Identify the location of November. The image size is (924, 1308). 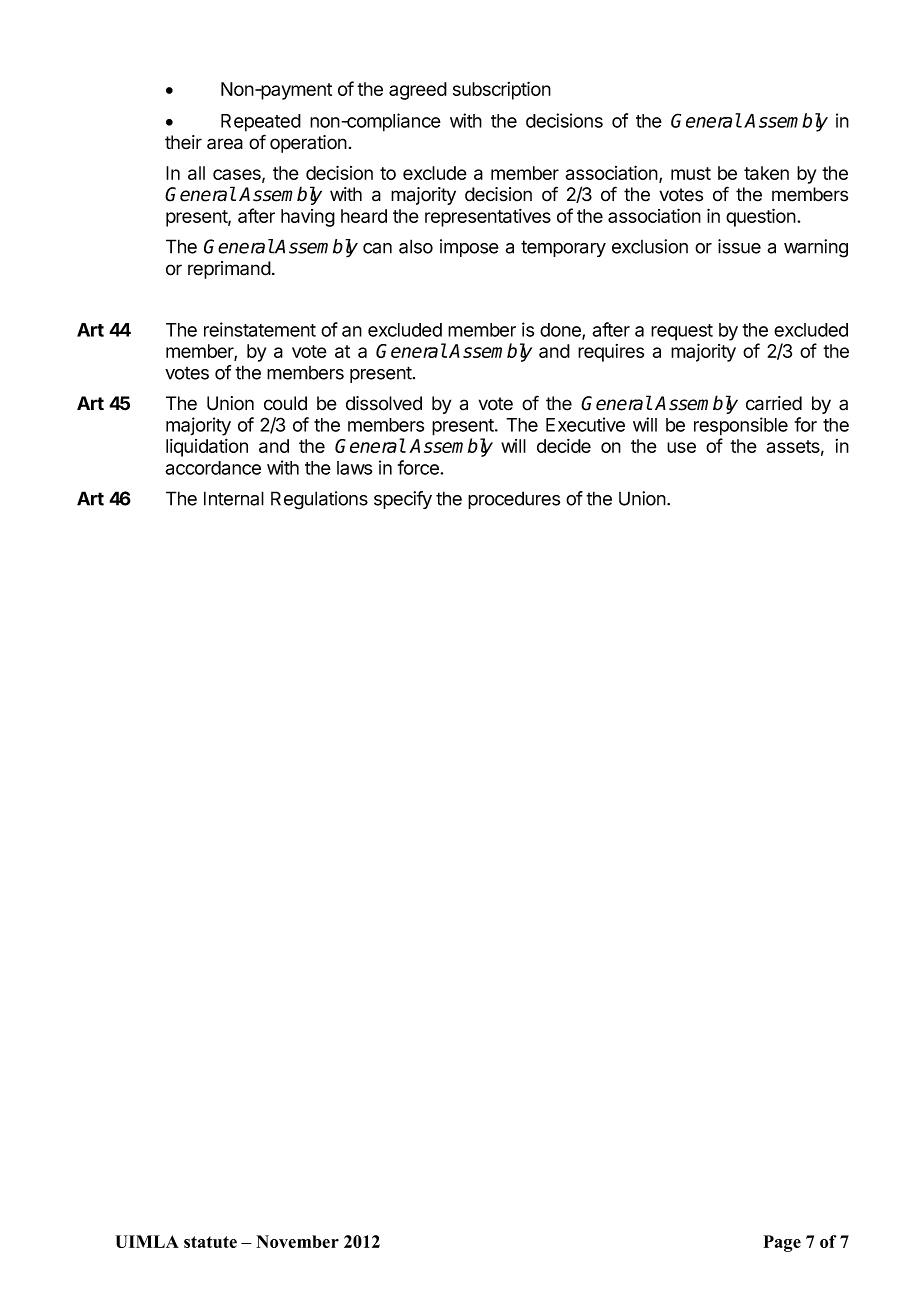
(297, 1241).
